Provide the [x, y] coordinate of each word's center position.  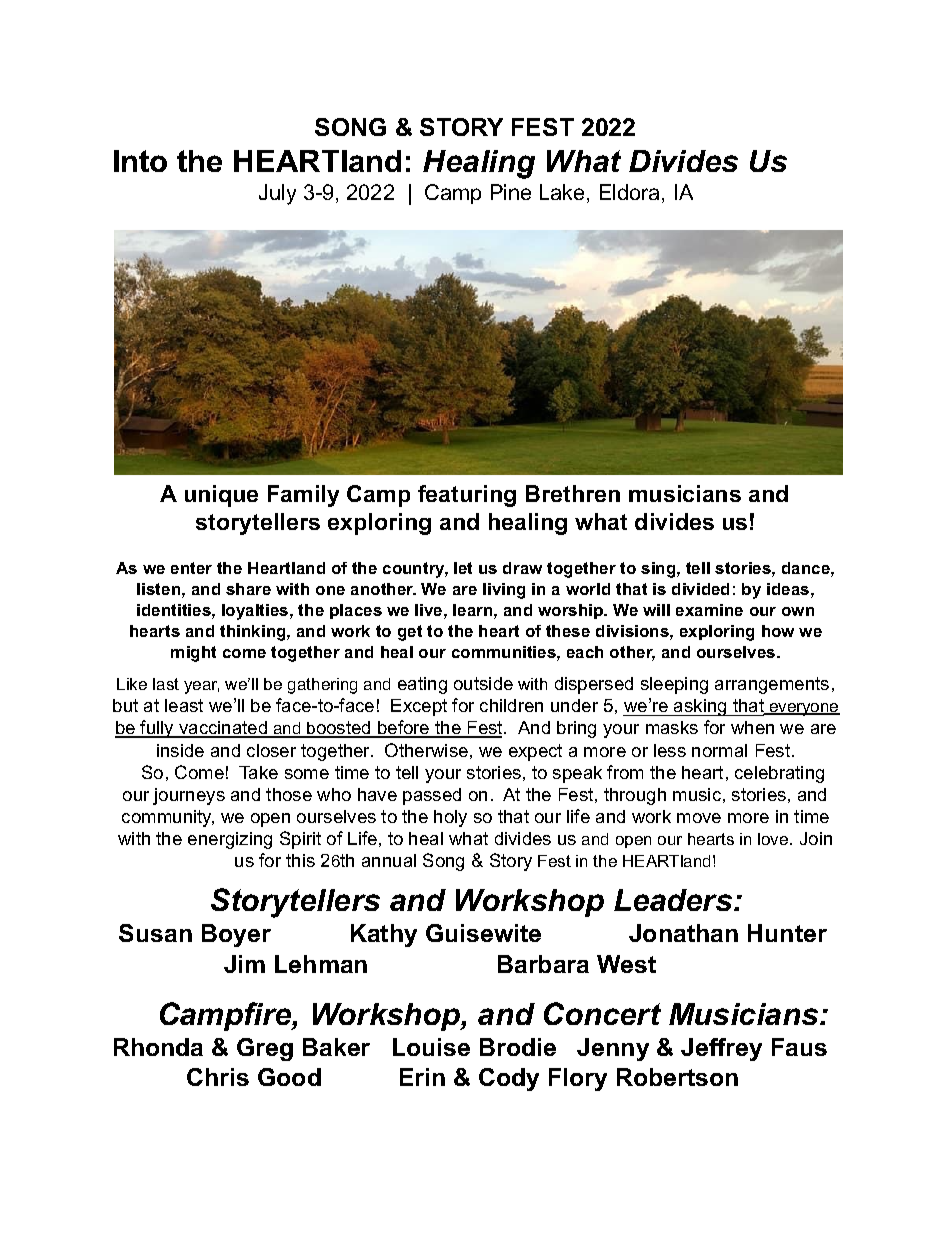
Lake [562, 192]
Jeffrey [721, 1049]
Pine [511, 192]
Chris [218, 1077]
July [277, 194]
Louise [431, 1047]
